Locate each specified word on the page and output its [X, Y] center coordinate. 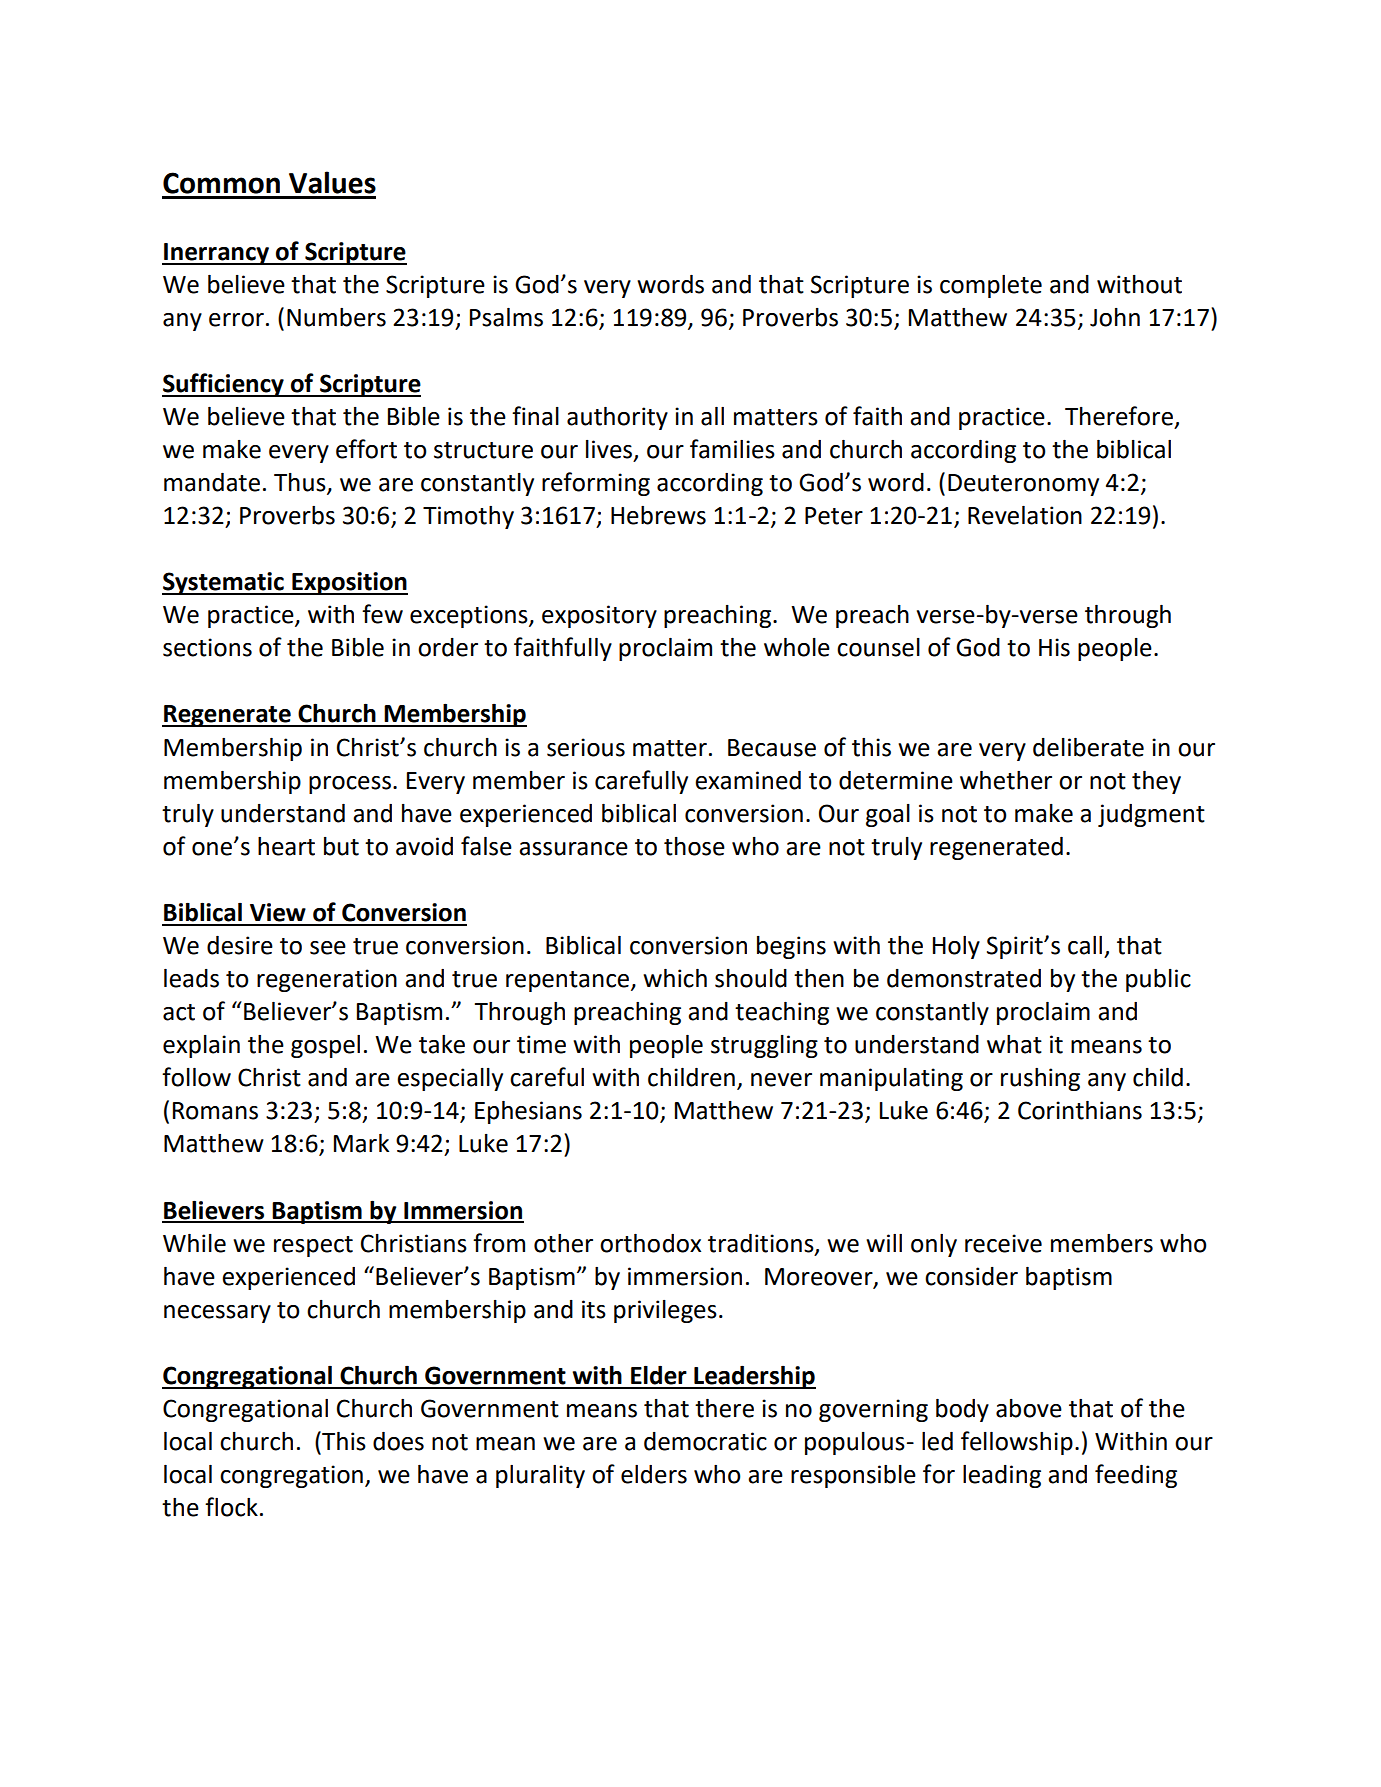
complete [991, 286]
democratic [705, 1441]
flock [231, 1507]
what [1014, 1044]
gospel [325, 1046]
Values [332, 182]
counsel [878, 647]
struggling [764, 1046]
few [382, 614]
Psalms [506, 317]
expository [599, 616]
